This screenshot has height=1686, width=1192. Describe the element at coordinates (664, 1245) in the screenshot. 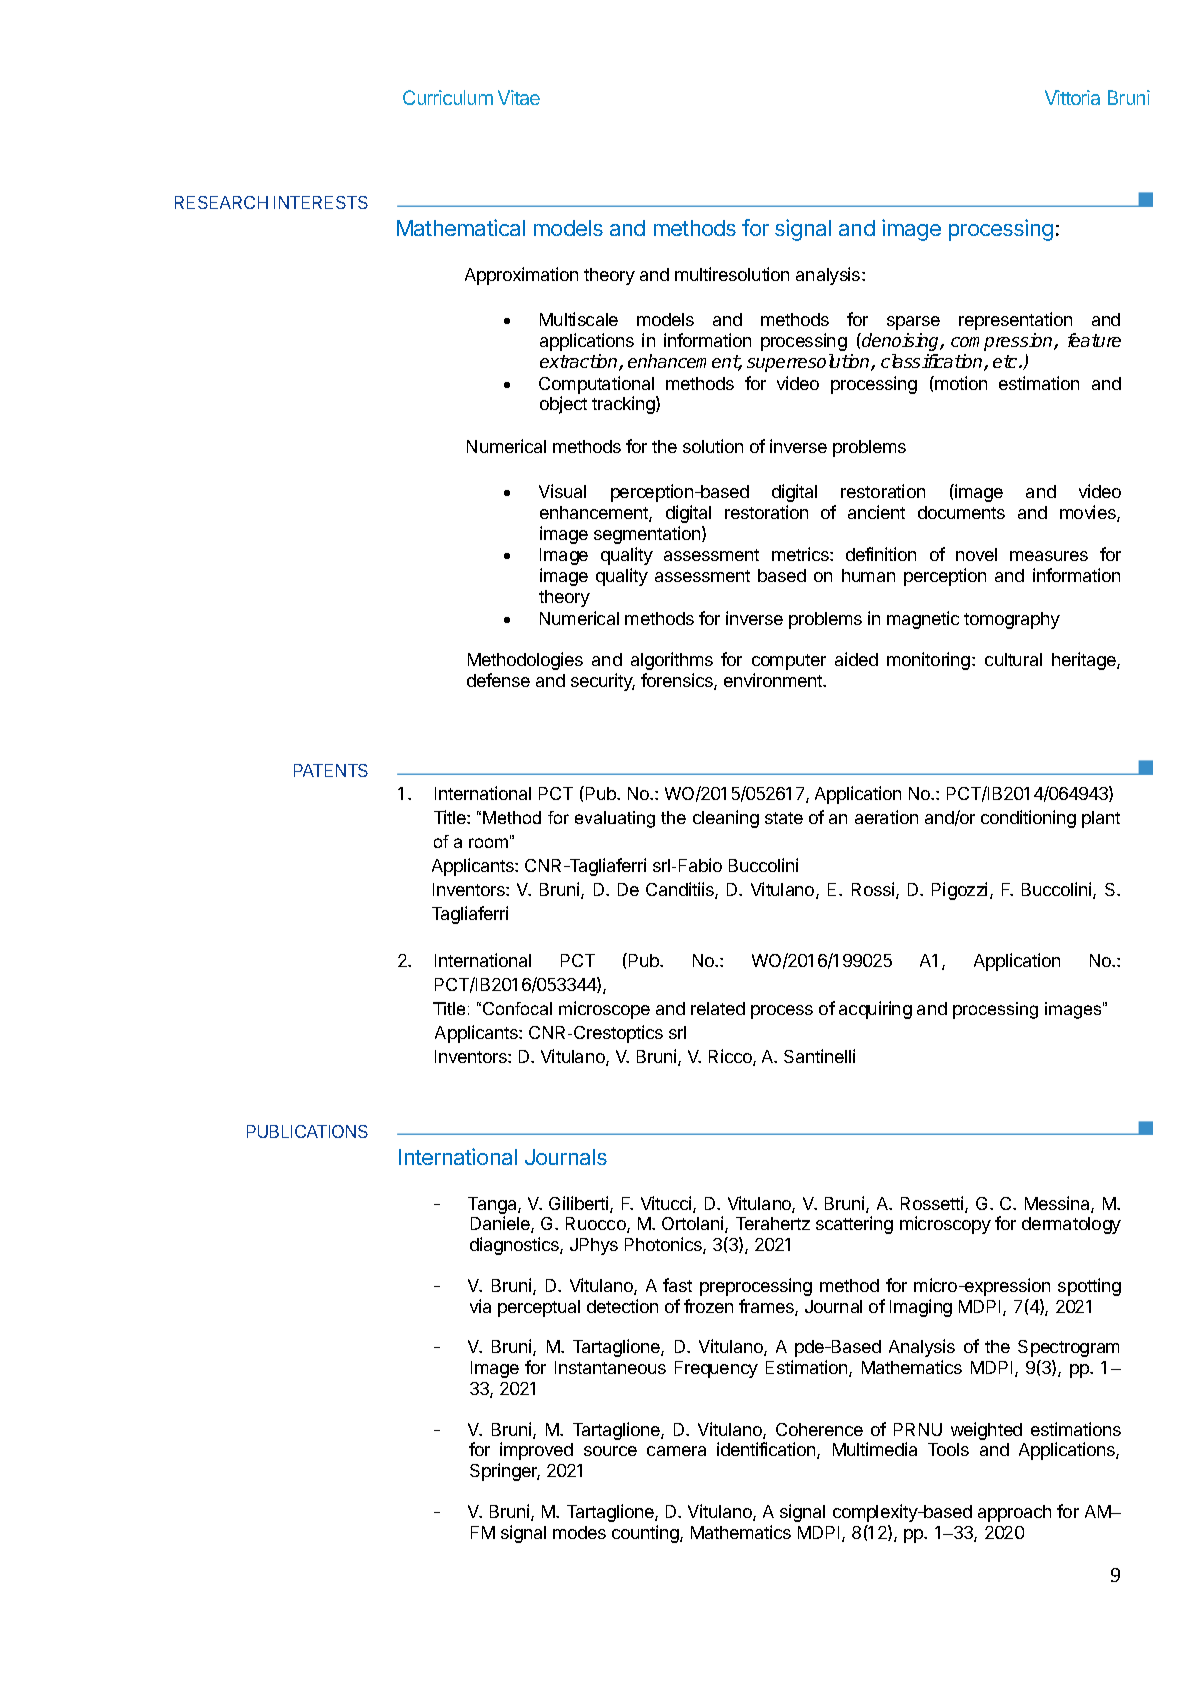

I see `Photonics` at that location.
